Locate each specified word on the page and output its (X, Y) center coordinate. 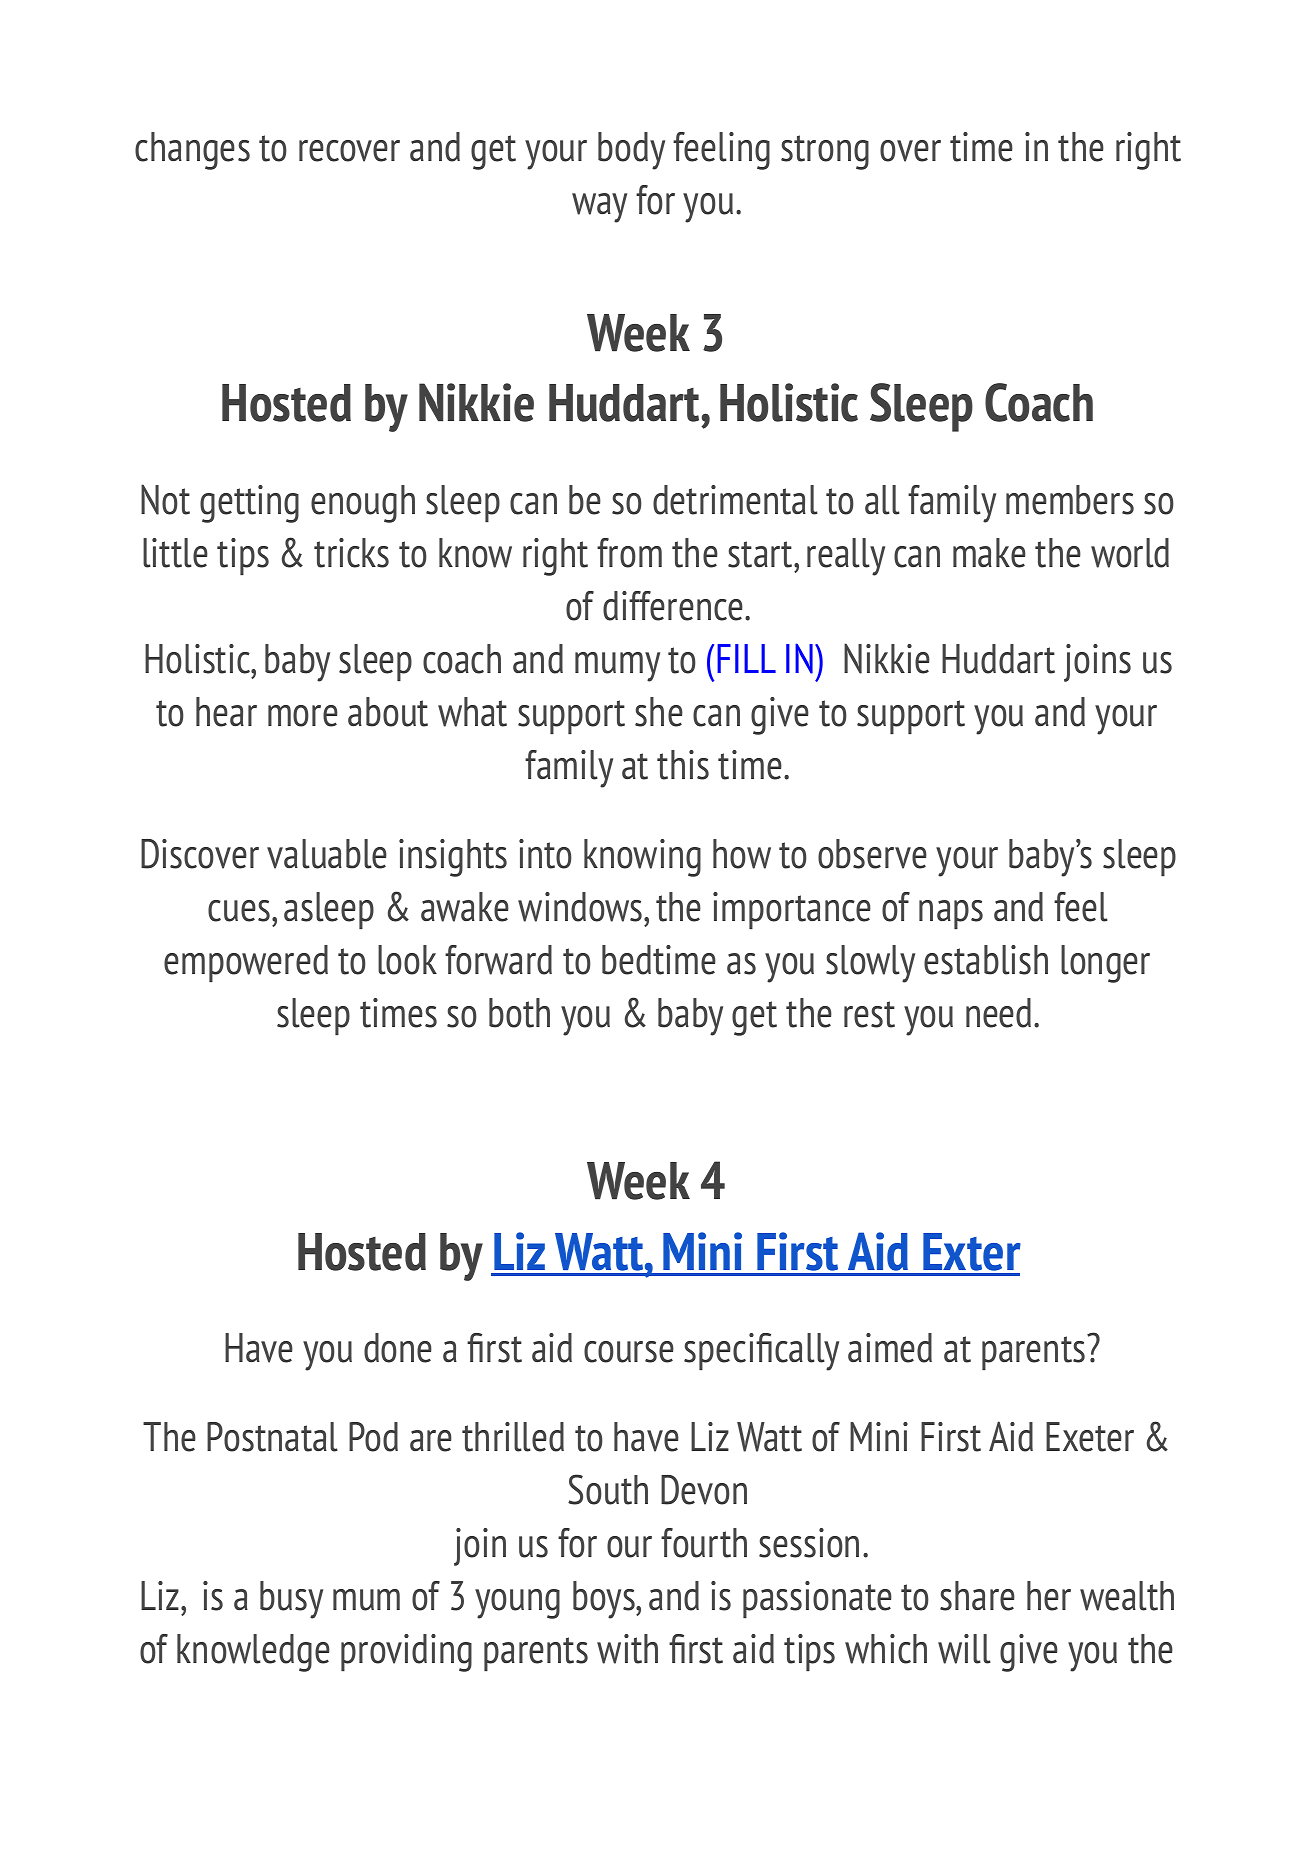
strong (825, 152)
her (1049, 1596)
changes (192, 151)
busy (291, 1600)
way (599, 208)
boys (605, 1600)
